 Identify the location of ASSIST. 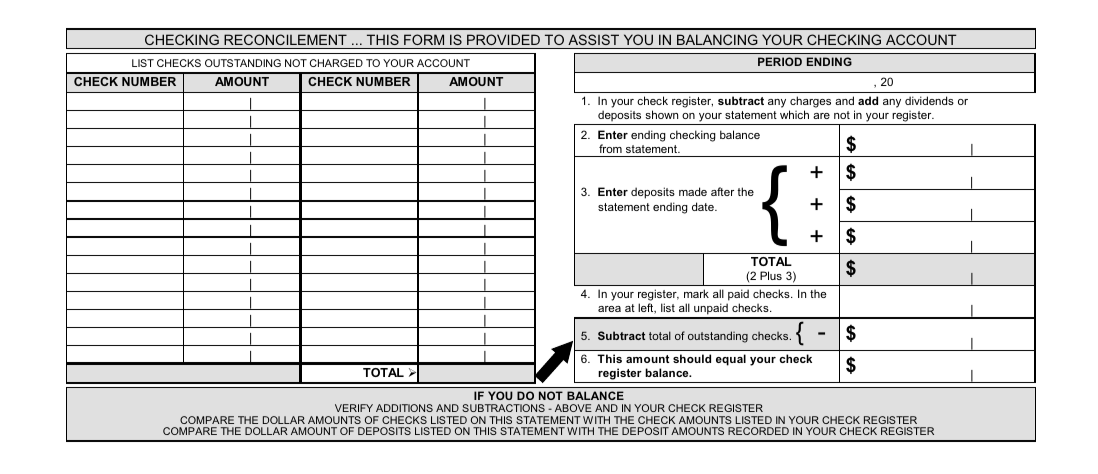
(593, 39).
